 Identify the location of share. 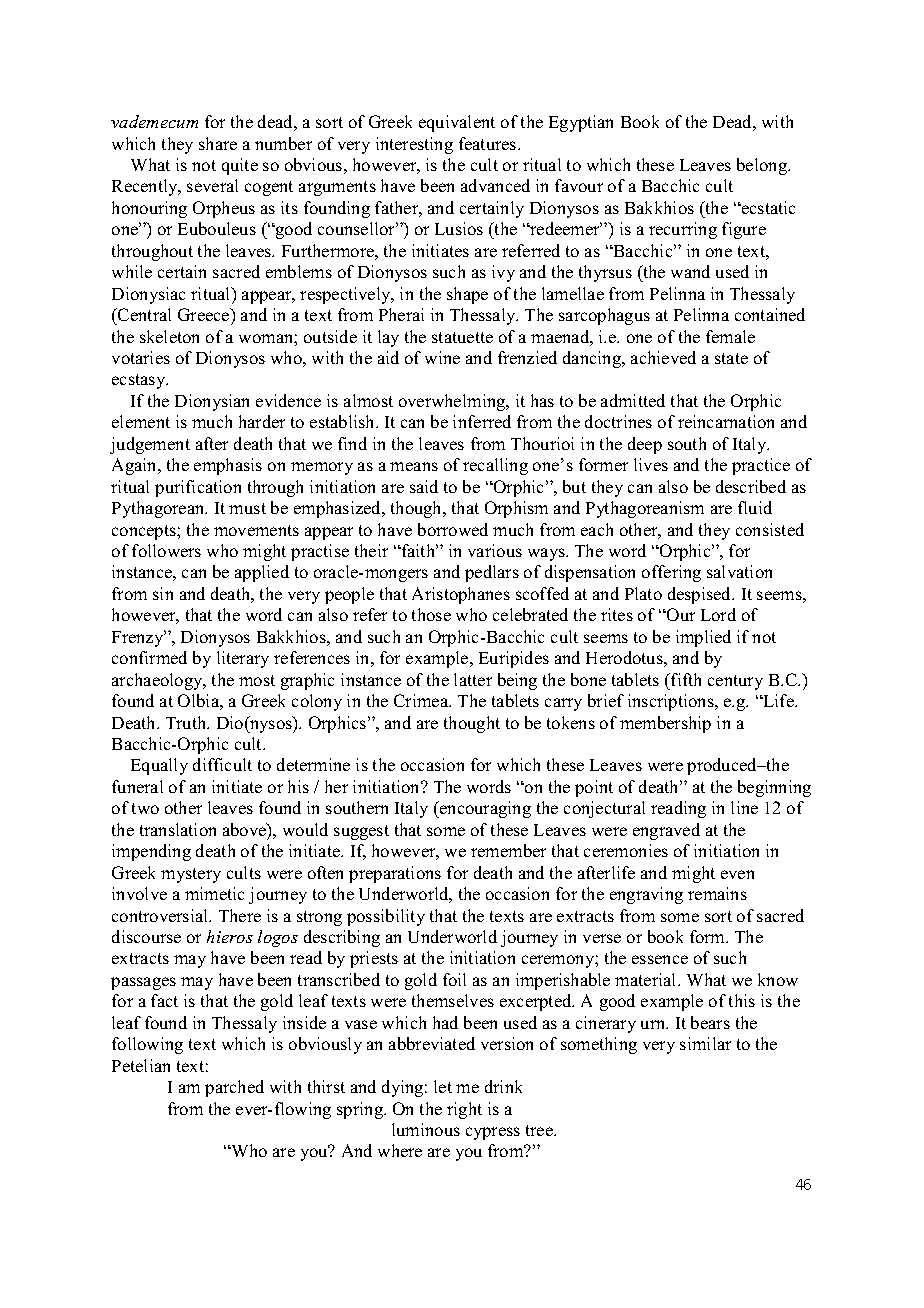
(218, 143).
